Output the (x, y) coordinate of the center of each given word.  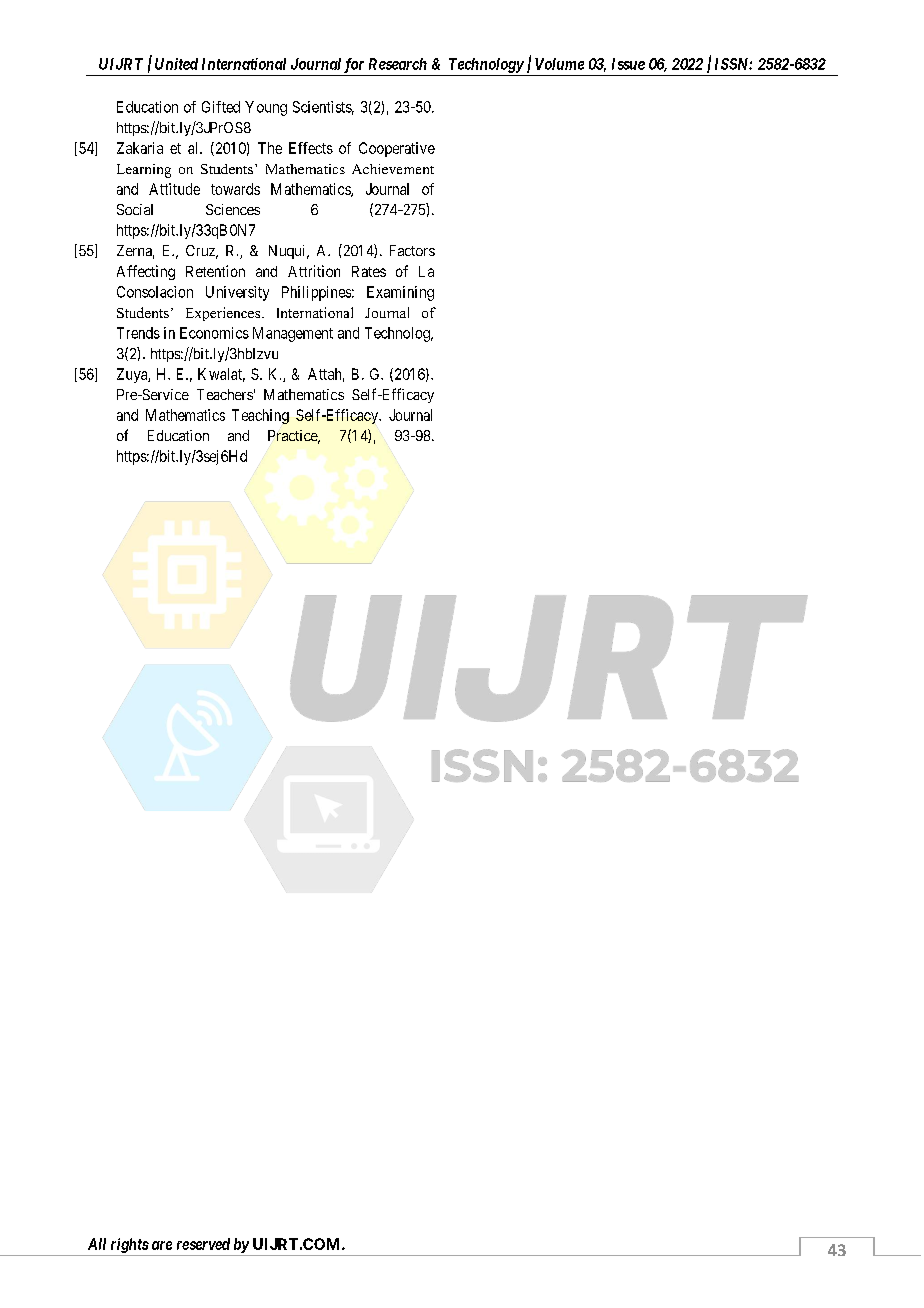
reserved (203, 1244)
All (97, 1244)
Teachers (225, 394)
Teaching (260, 416)
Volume (559, 64)
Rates (369, 271)
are (162, 1245)
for (354, 65)
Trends (138, 333)
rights (130, 1245)
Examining (400, 293)
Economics (214, 333)
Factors (412, 250)
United (176, 64)
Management (293, 334)
